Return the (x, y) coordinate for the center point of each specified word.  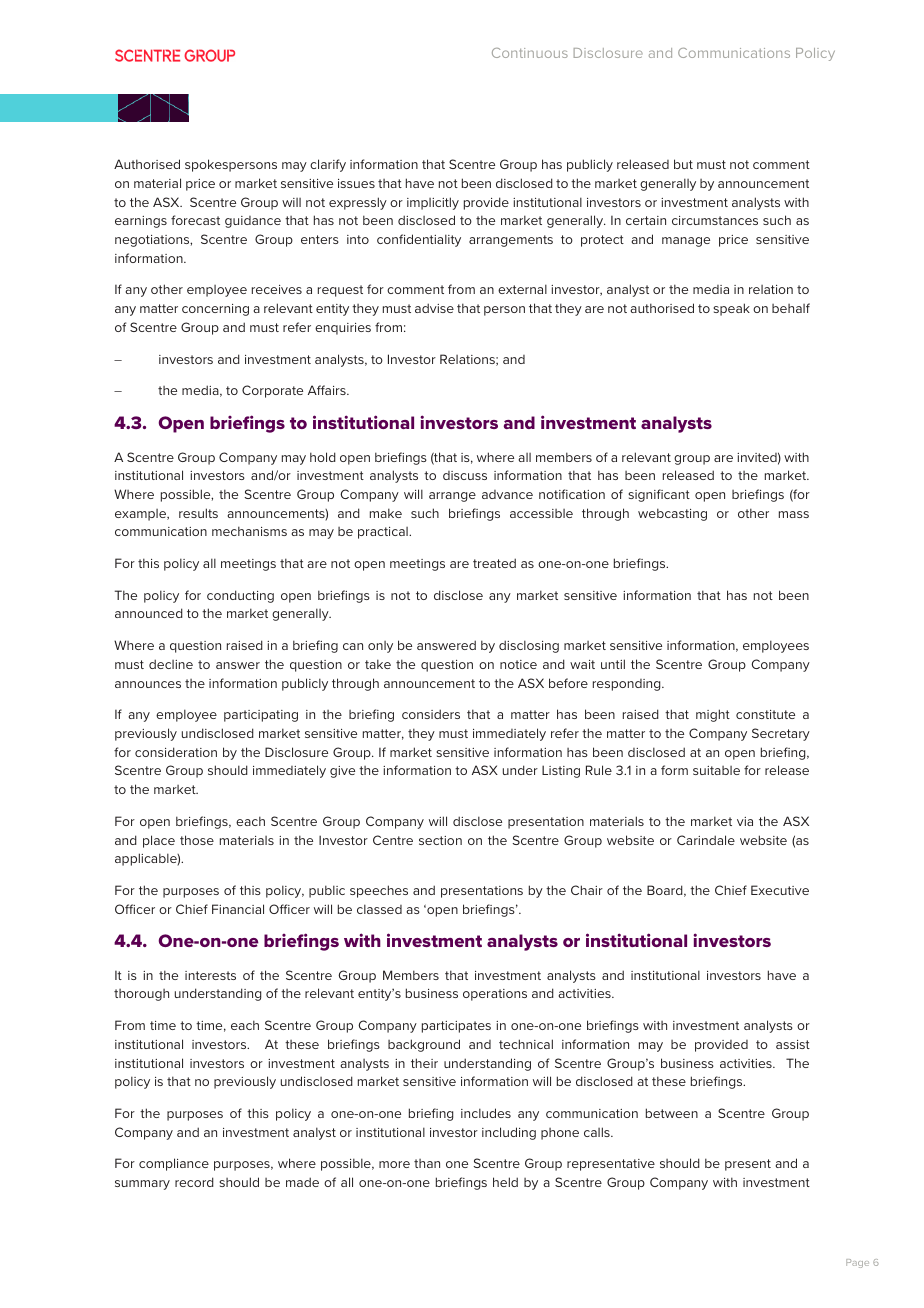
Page (857, 1263)
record (194, 1182)
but (683, 164)
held (505, 1182)
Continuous (530, 53)
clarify (328, 165)
